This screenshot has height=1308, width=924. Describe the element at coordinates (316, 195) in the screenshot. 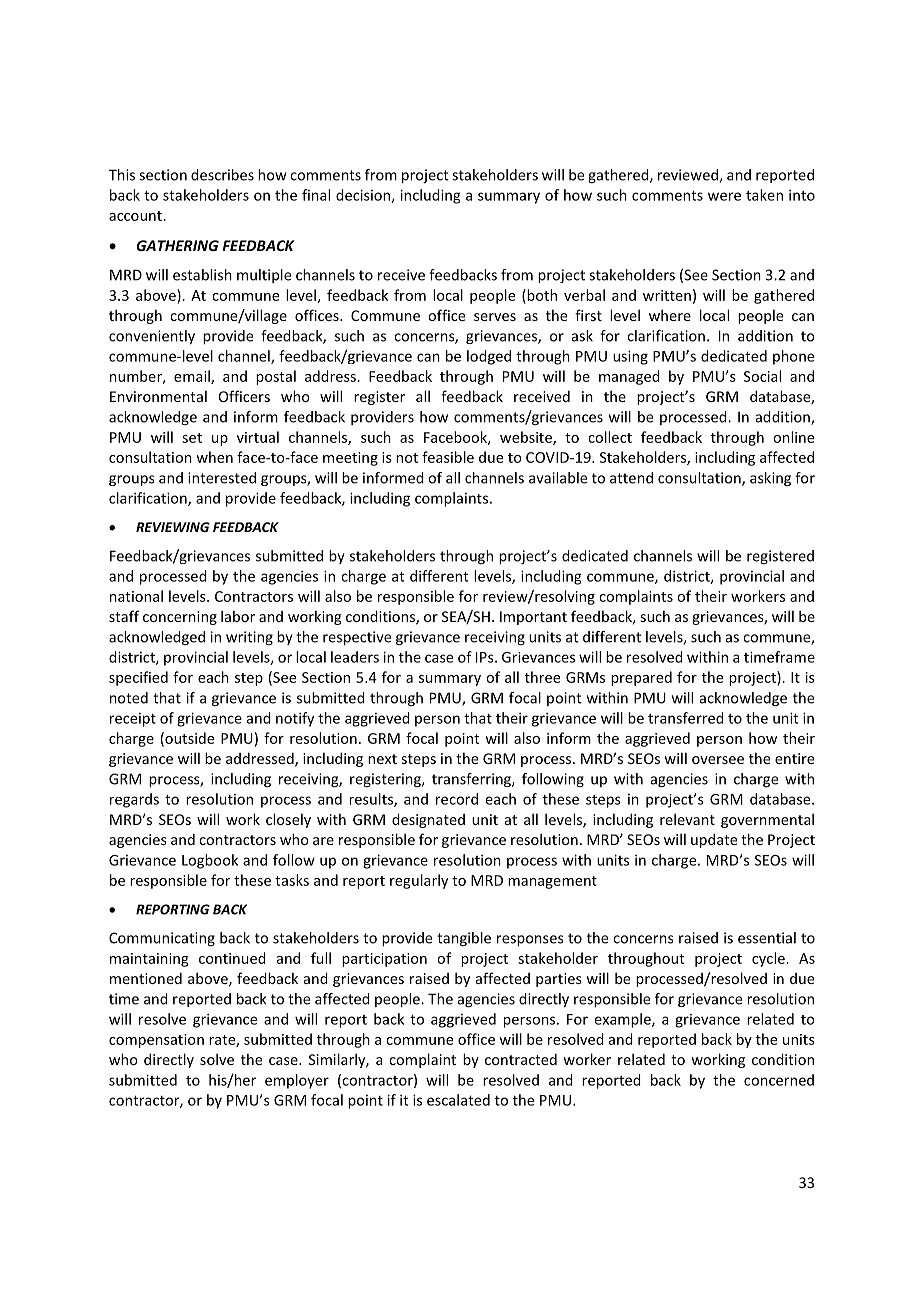

I see `final` at that location.
